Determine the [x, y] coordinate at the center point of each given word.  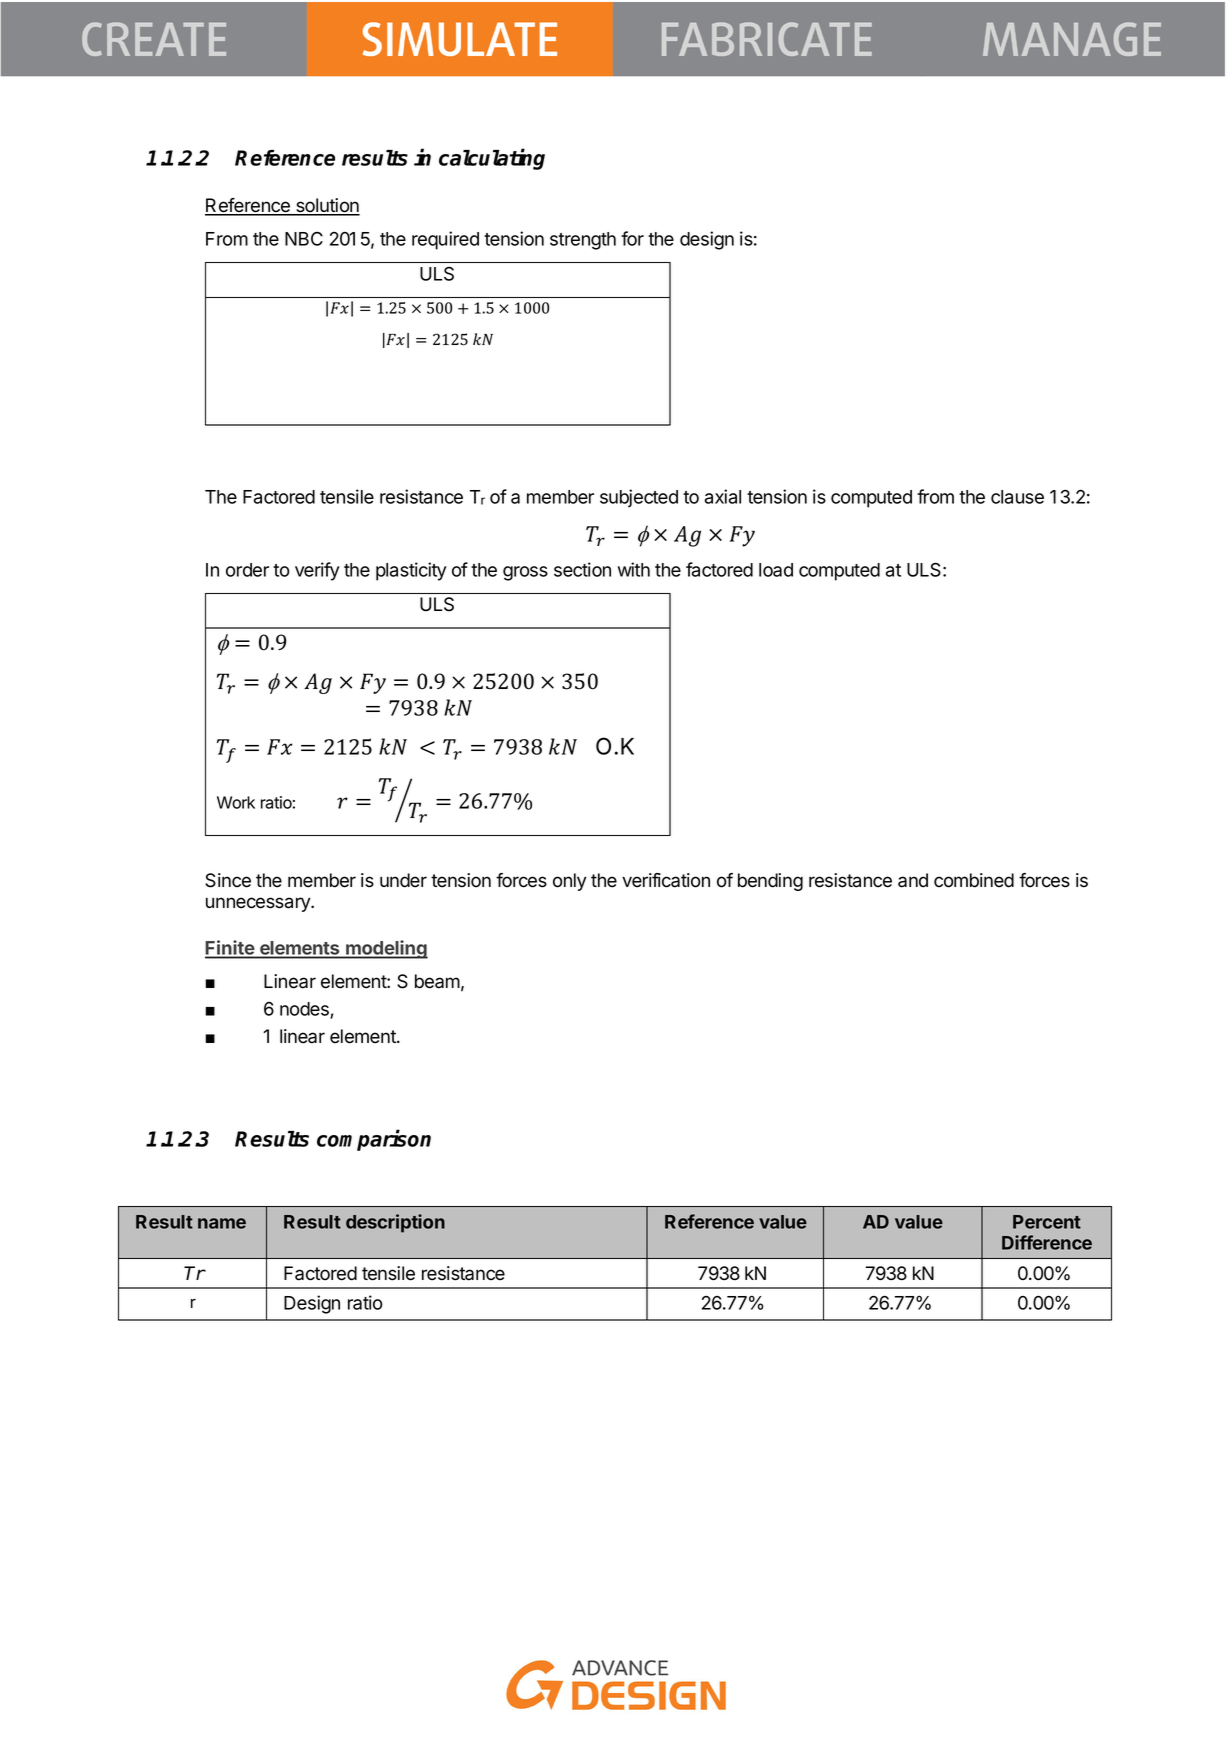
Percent [1047, 1222]
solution [327, 206]
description [395, 1223]
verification [666, 880]
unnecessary [259, 904]
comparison [374, 1140]
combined [974, 880]
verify [317, 571]
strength [583, 241]
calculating [492, 159]
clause [1017, 497]
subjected [639, 498]
